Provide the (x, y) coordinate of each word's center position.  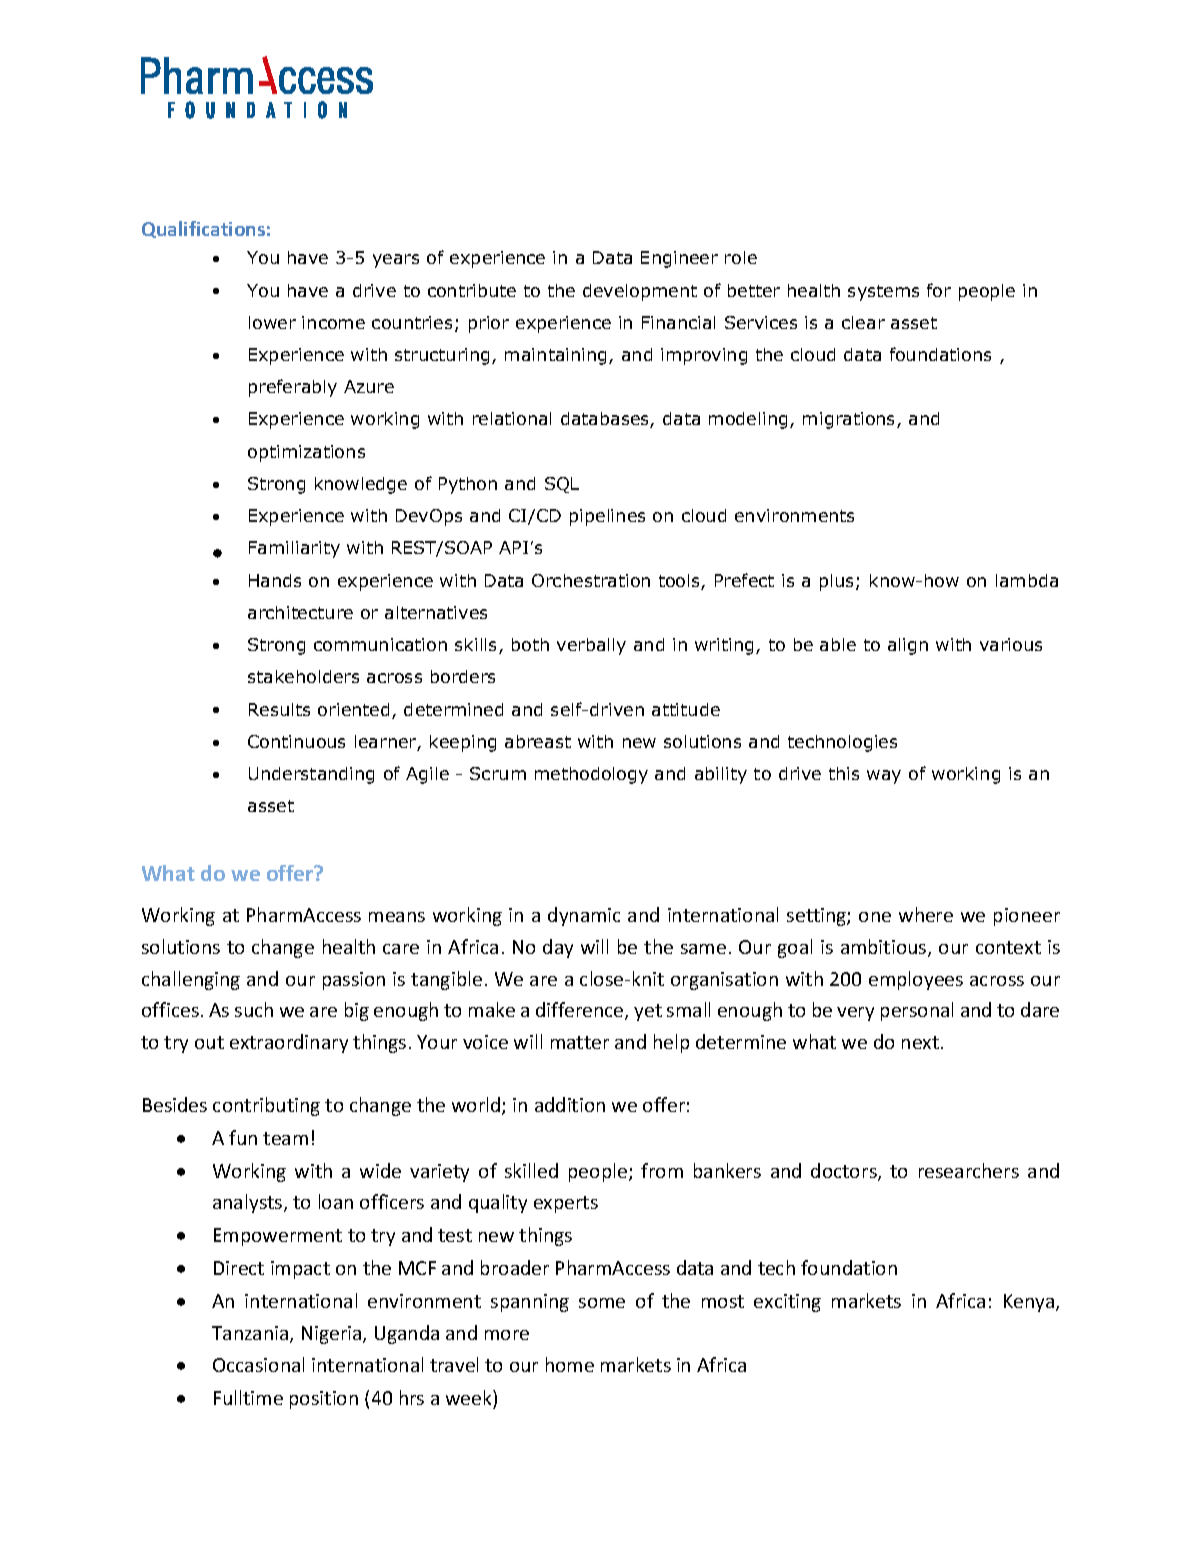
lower (272, 322)
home (570, 1364)
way (884, 777)
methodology (591, 775)
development (640, 292)
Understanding (311, 775)
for (939, 290)
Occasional (258, 1364)
